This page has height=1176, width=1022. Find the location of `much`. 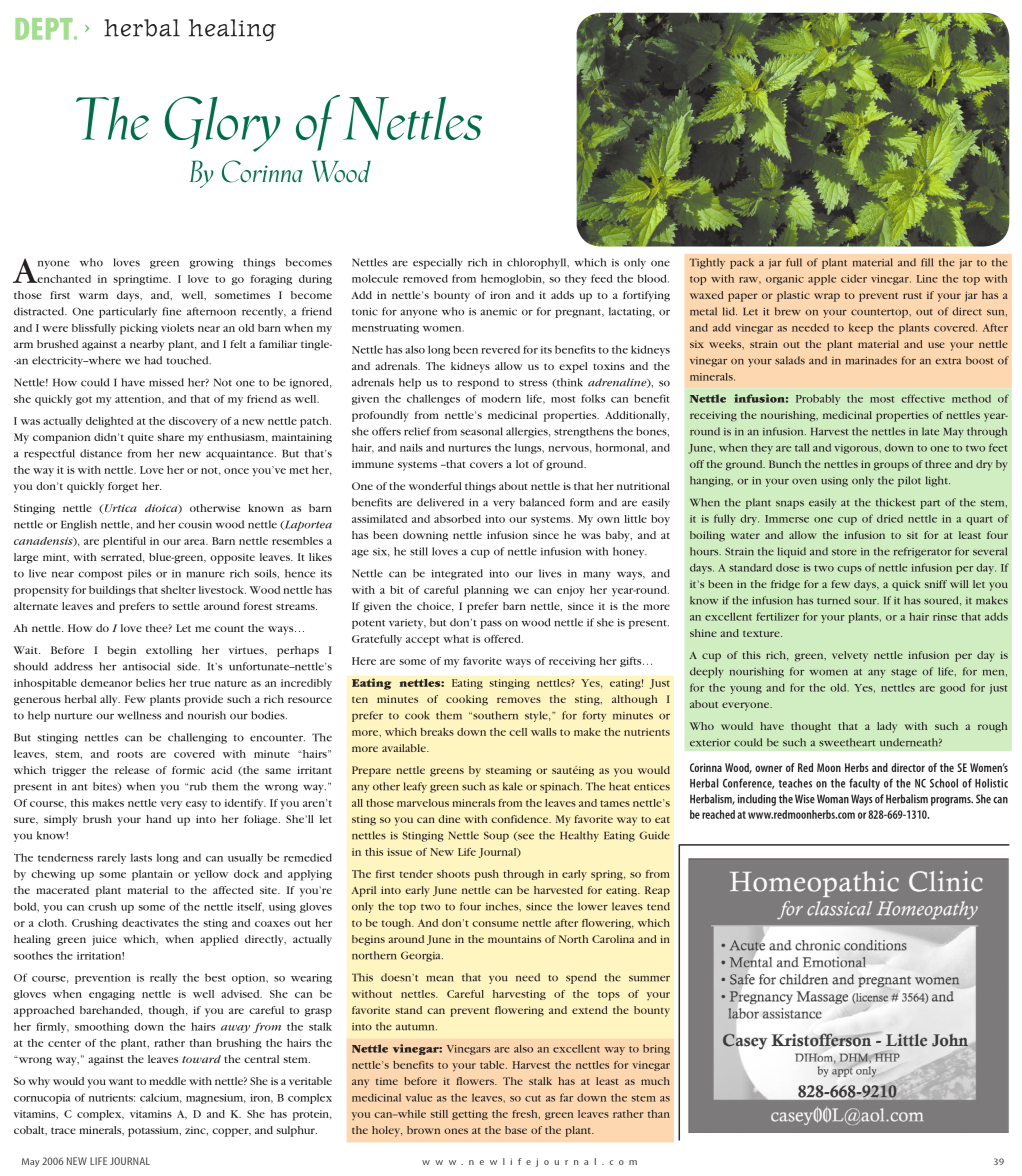

much is located at coordinates (655, 1081).
